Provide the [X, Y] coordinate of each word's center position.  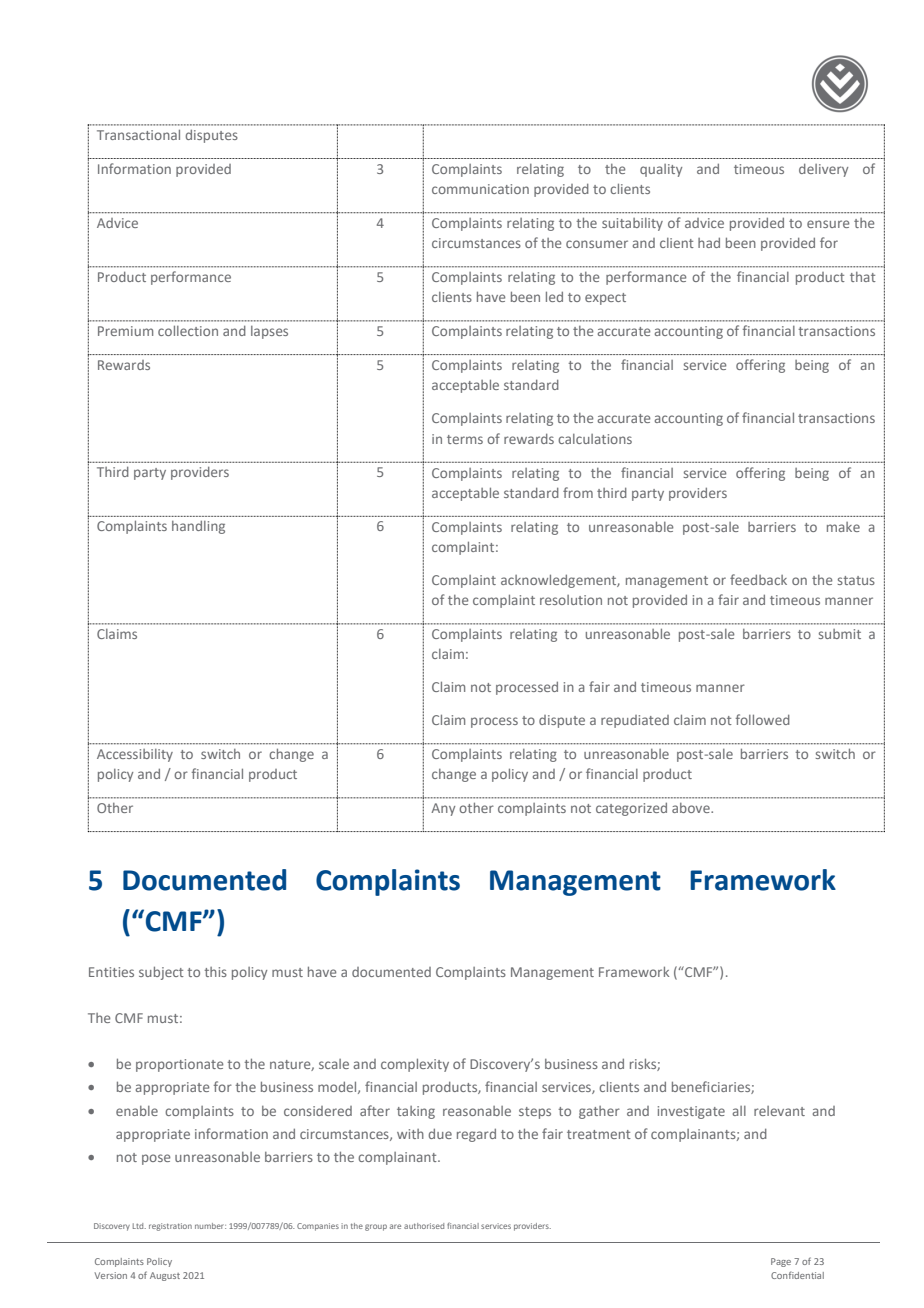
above [692, 808]
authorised [424, 1226]
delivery [823, 170]
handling [198, 527]
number [210, 1226]
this [215, 972]
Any [443, 809]
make [843, 527]
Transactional [138, 134]
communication [480, 189]
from [578, 492]
